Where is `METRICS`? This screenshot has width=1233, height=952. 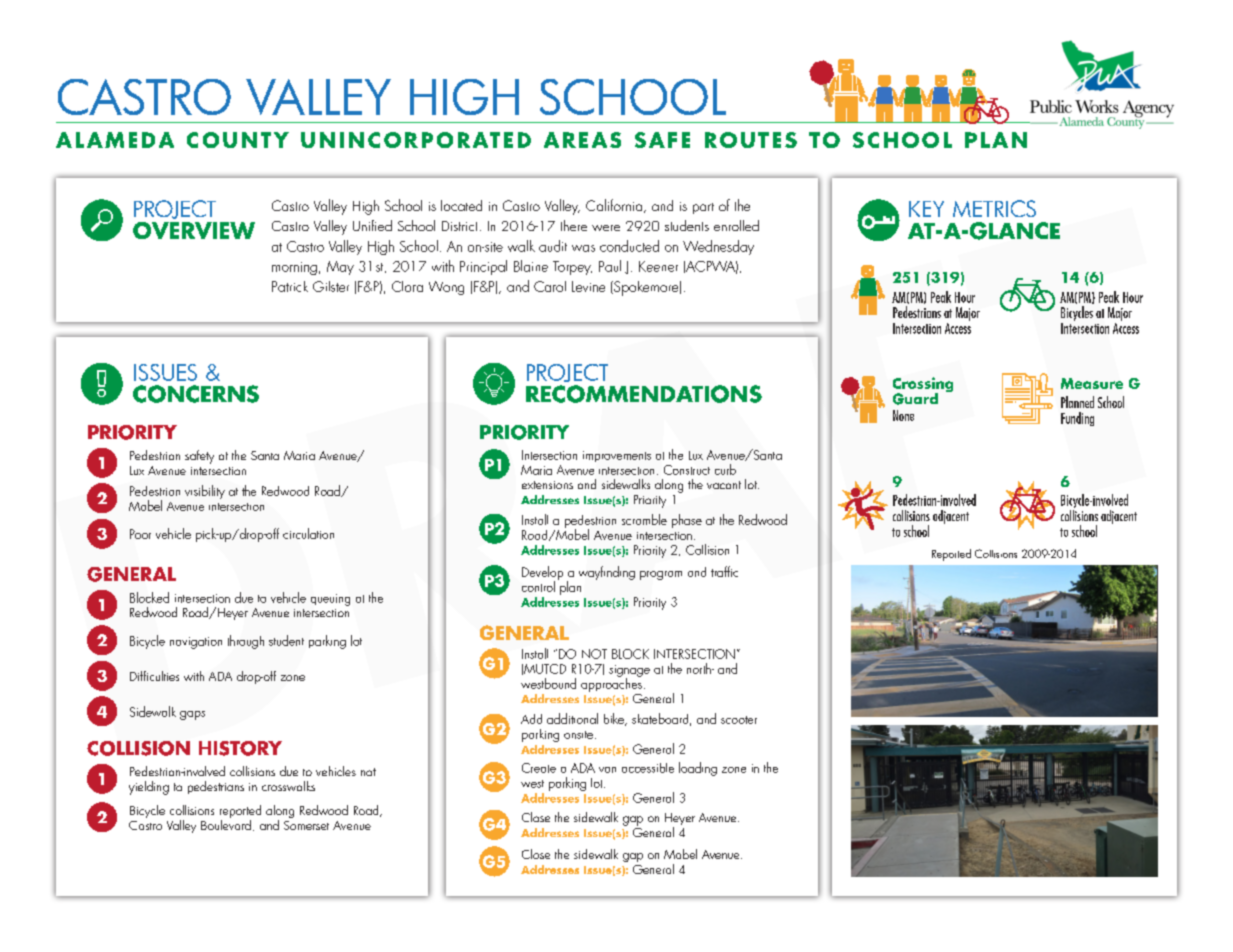
METRICS is located at coordinates (994, 208).
